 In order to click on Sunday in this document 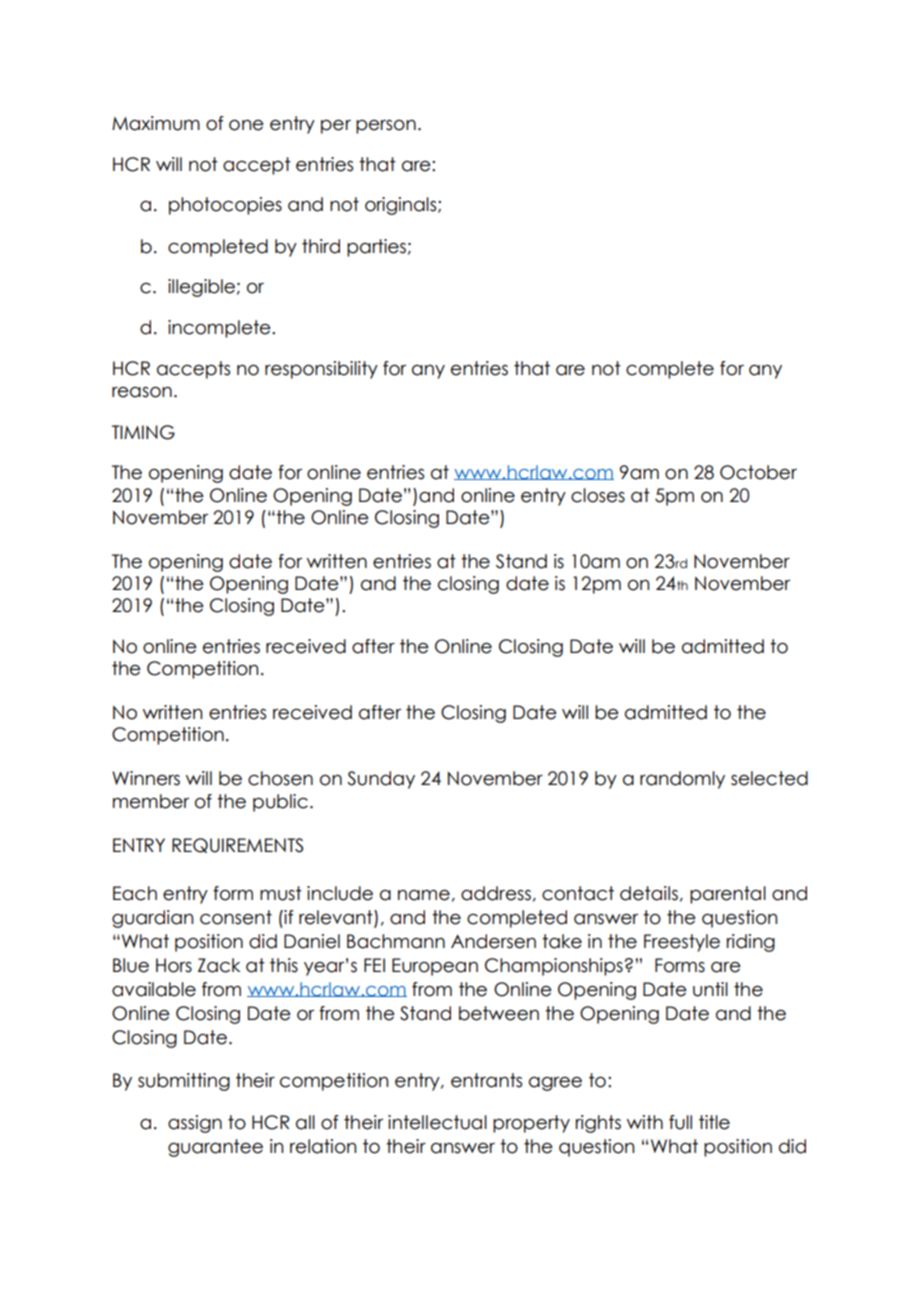, I will do `click(381, 780)`.
